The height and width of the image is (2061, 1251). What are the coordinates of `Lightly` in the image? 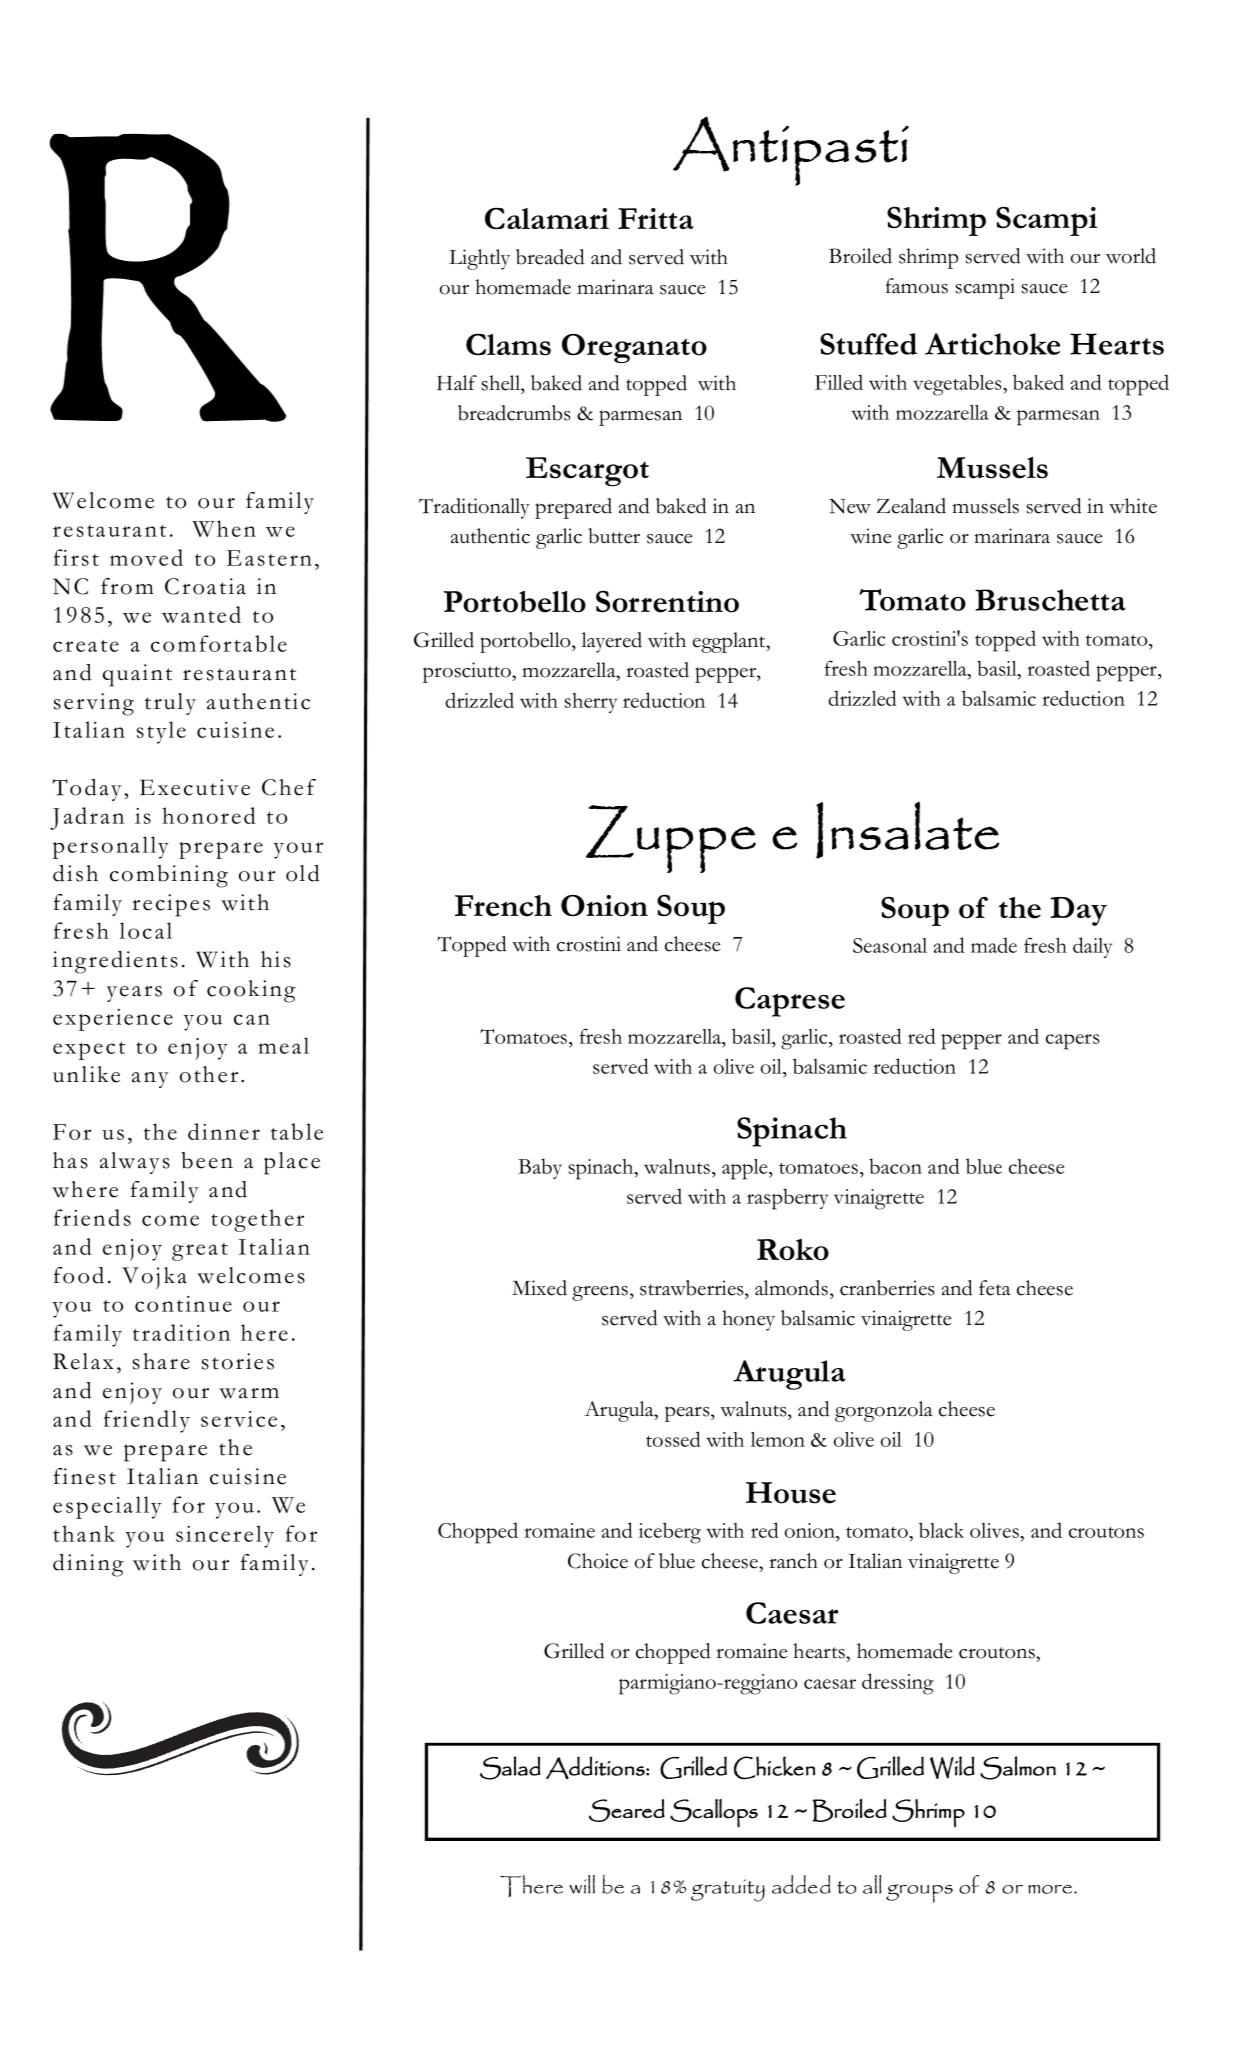 It's located at (479, 259).
